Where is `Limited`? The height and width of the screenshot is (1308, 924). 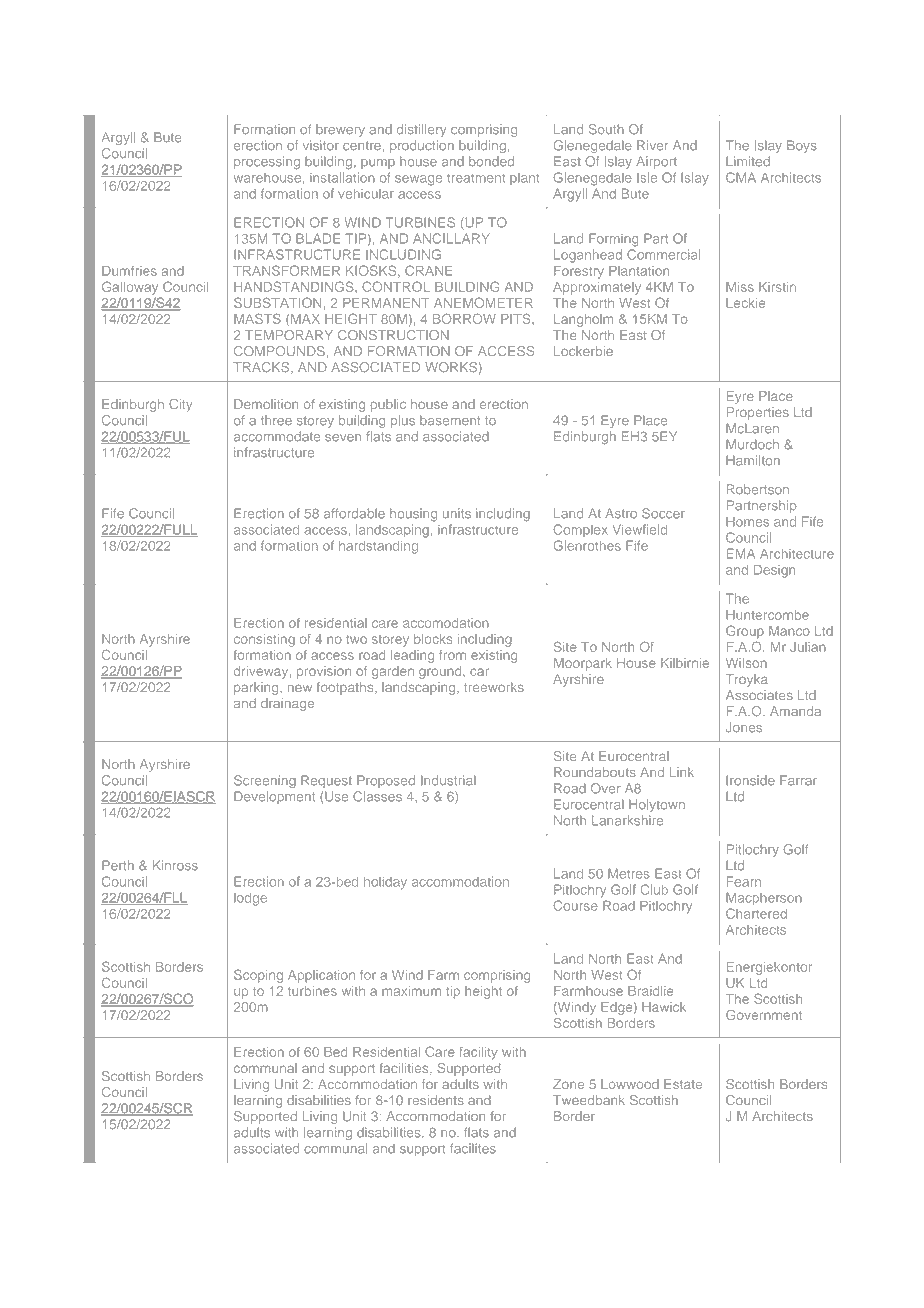
Limited is located at coordinates (748, 161).
